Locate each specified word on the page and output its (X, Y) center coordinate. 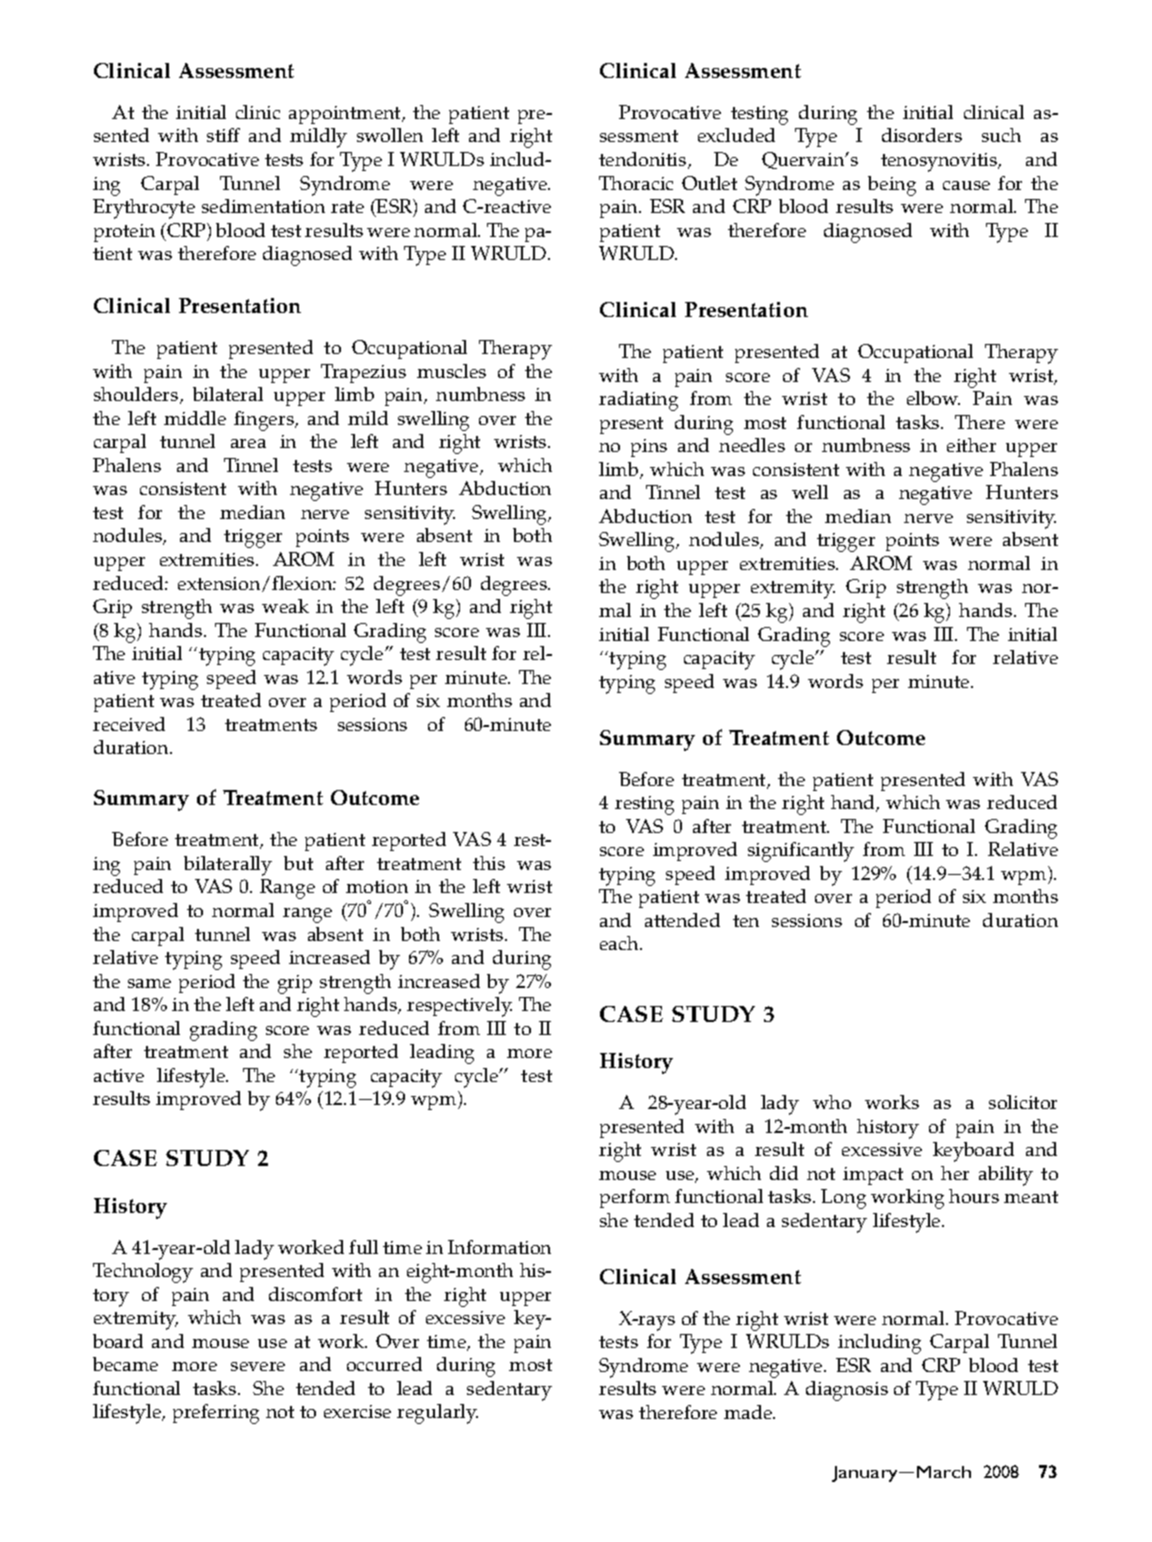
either (971, 445)
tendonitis (644, 160)
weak (285, 606)
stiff (223, 135)
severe (258, 1366)
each (620, 943)
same (149, 983)
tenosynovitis (940, 162)
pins (649, 448)
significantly (801, 852)
